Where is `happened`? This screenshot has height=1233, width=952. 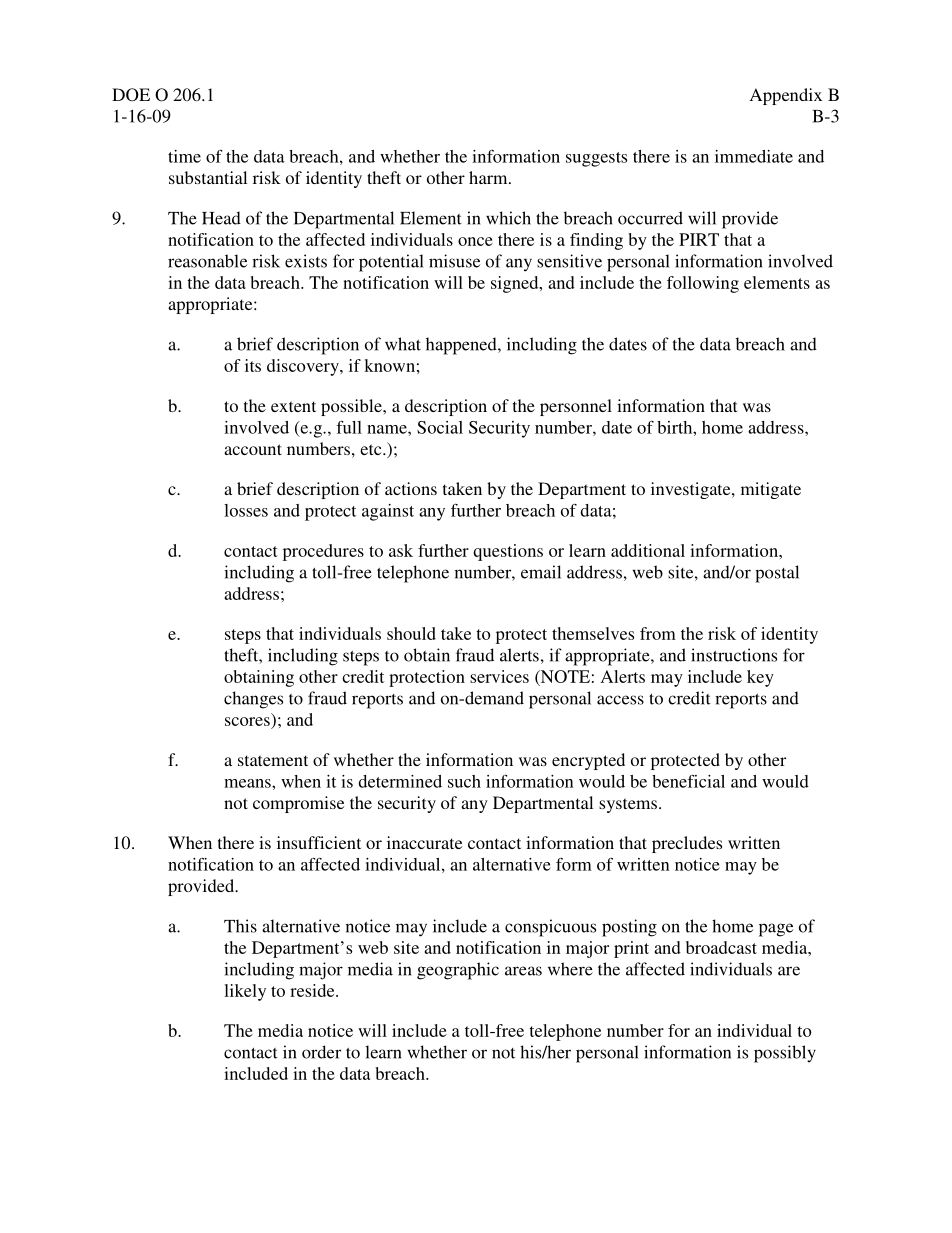 happened is located at coordinates (462, 346).
